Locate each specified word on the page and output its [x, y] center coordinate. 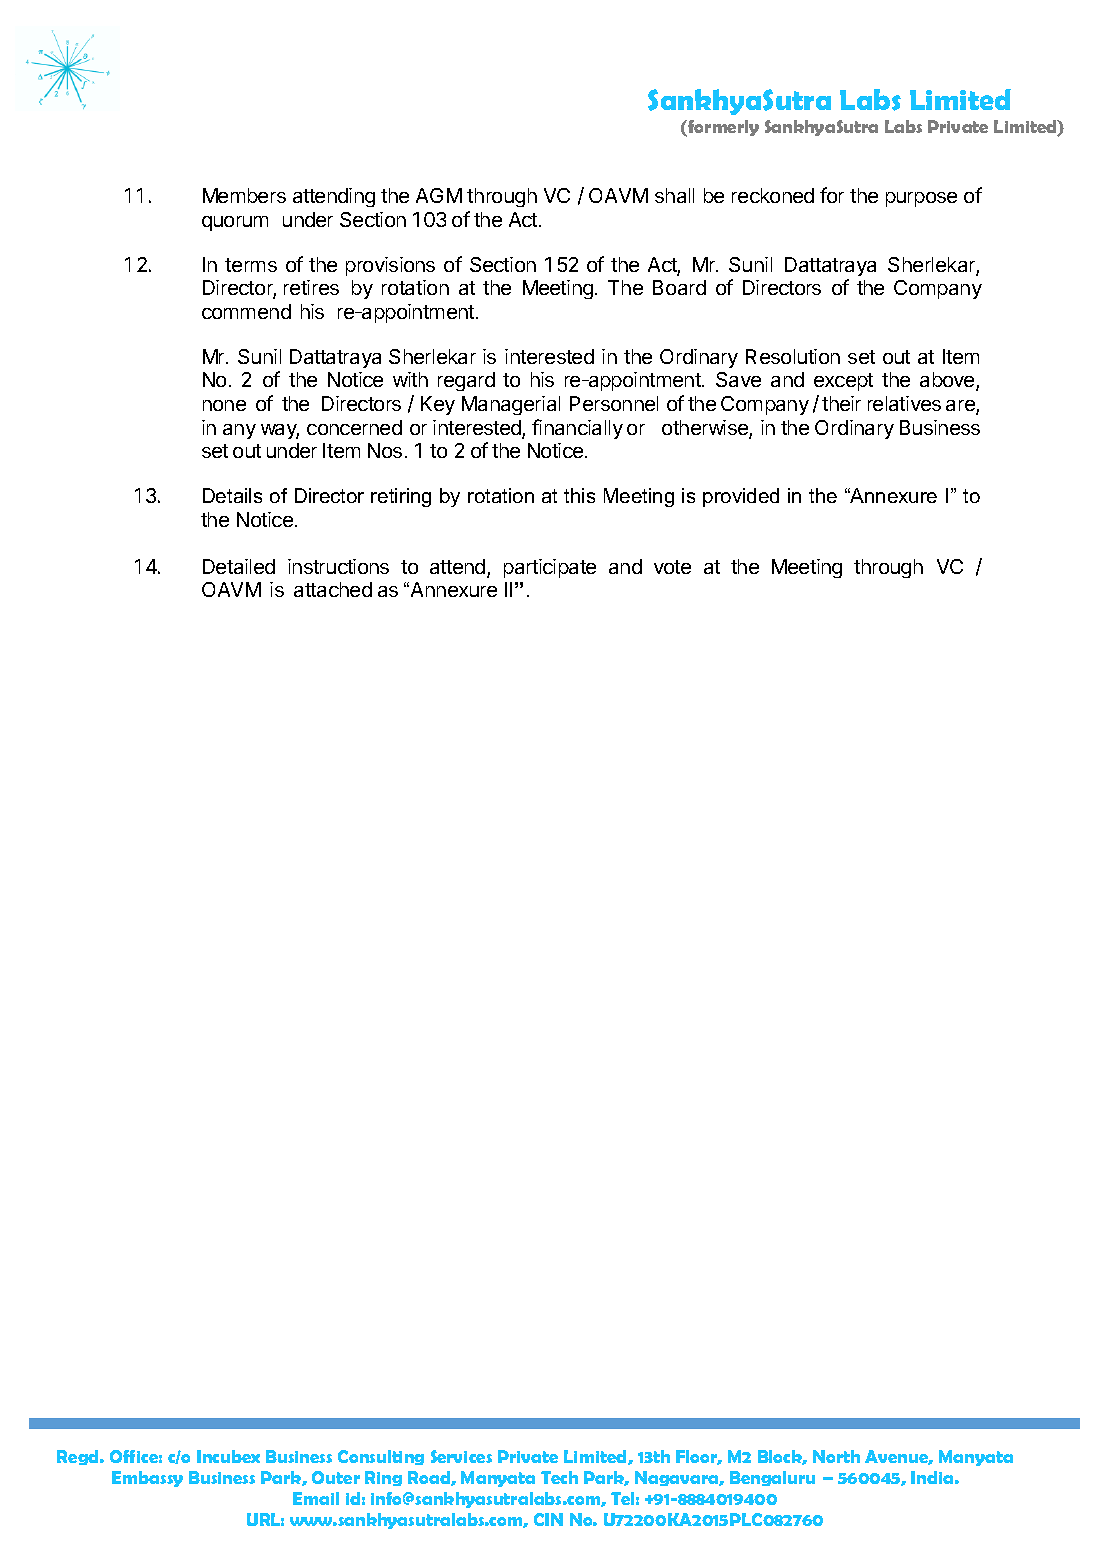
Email [316, 1498]
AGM [439, 195]
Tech [559, 1477]
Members [244, 195]
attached [333, 589]
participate [550, 568]
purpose [921, 199]
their [841, 403]
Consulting [381, 1457]
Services [461, 1456]
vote [672, 567]
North [836, 1456]
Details [232, 495]
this [579, 495]
